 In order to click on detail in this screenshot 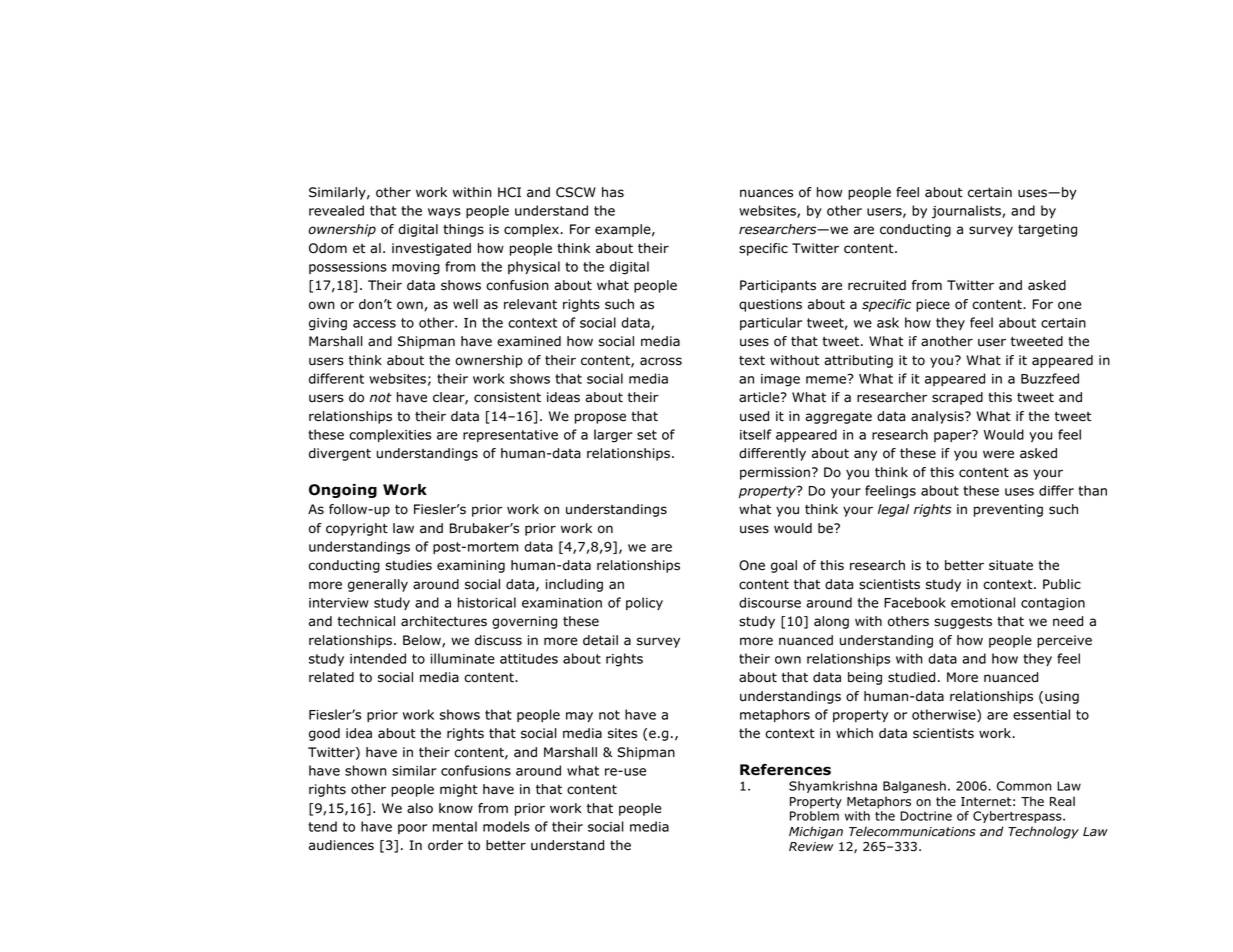, I will do `click(600, 640)`.
